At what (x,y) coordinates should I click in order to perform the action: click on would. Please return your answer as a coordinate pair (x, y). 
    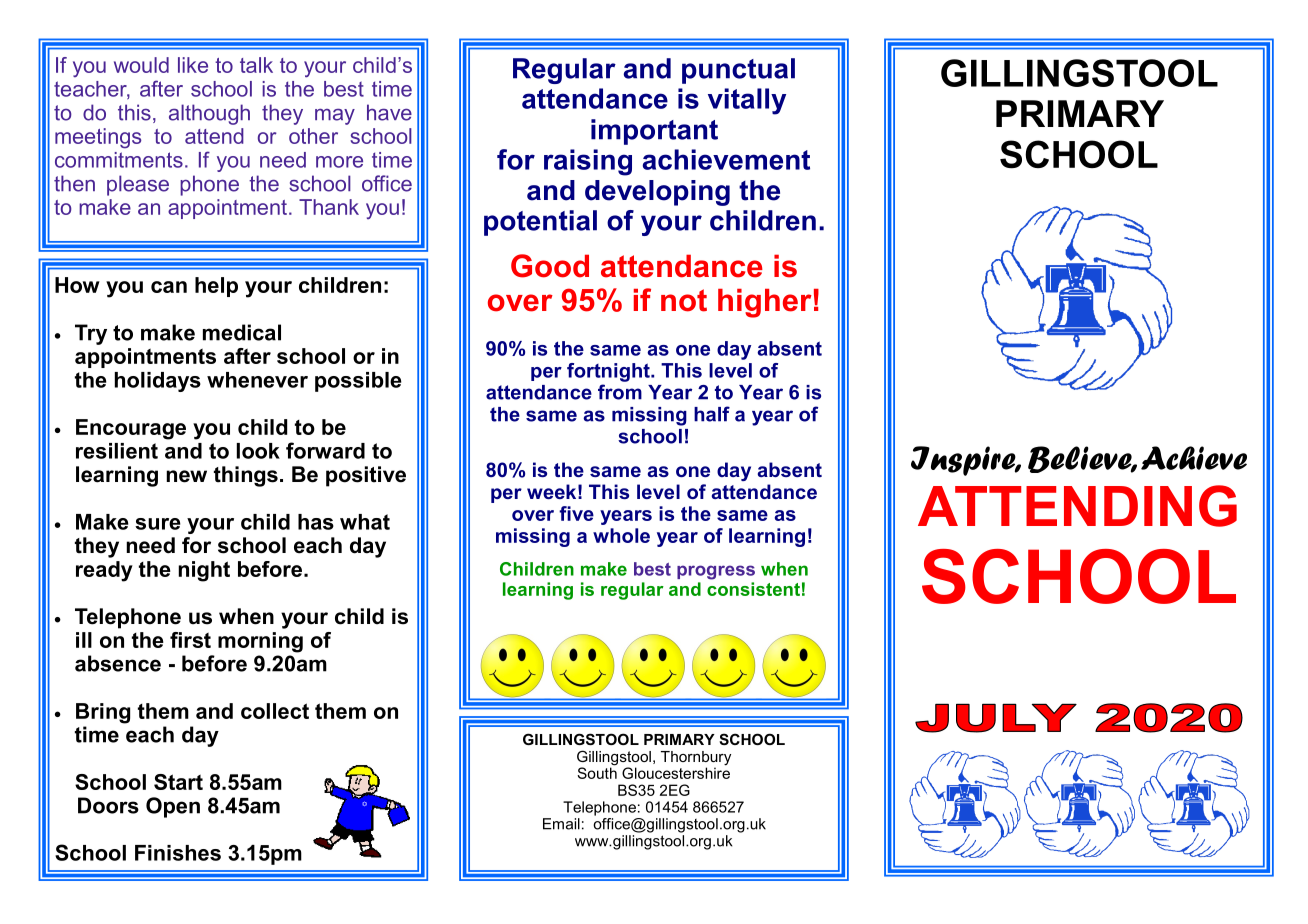
    Looking at the image, I should click on (141, 65).
